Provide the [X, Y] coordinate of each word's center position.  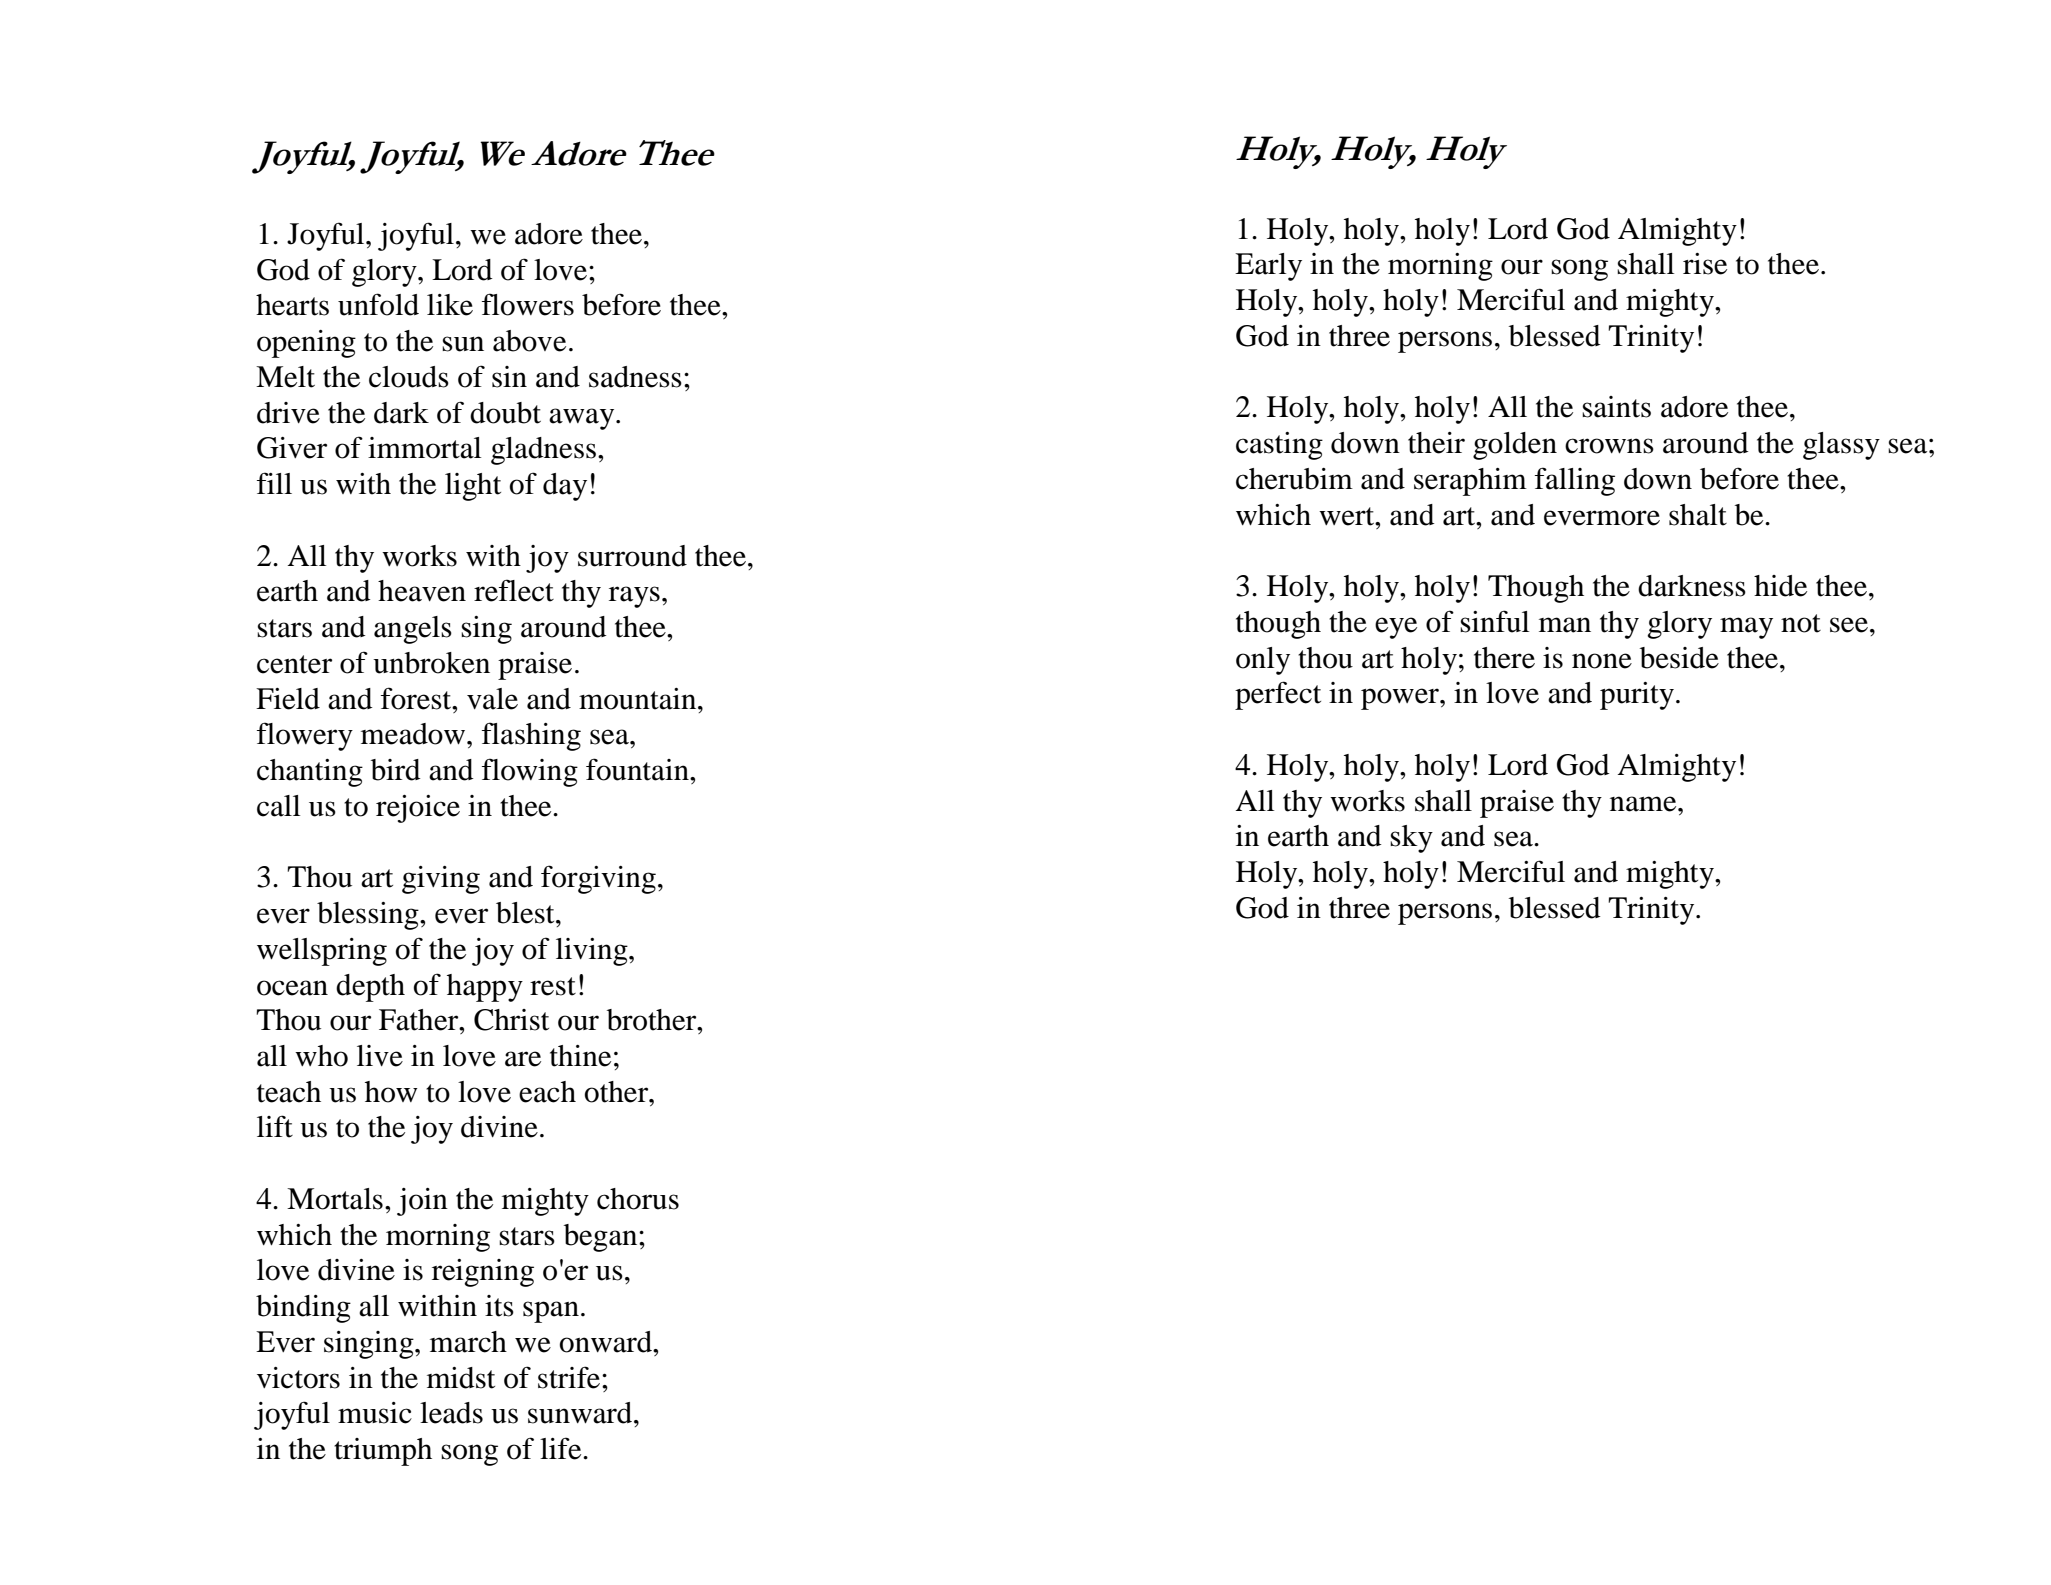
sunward [581, 1413]
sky [1411, 839]
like [450, 305]
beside [1679, 658]
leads [451, 1413]
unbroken [431, 663]
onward [607, 1342]
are [523, 1059]
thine [580, 1056]
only [1263, 661]
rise [1705, 264]
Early [1268, 267]
